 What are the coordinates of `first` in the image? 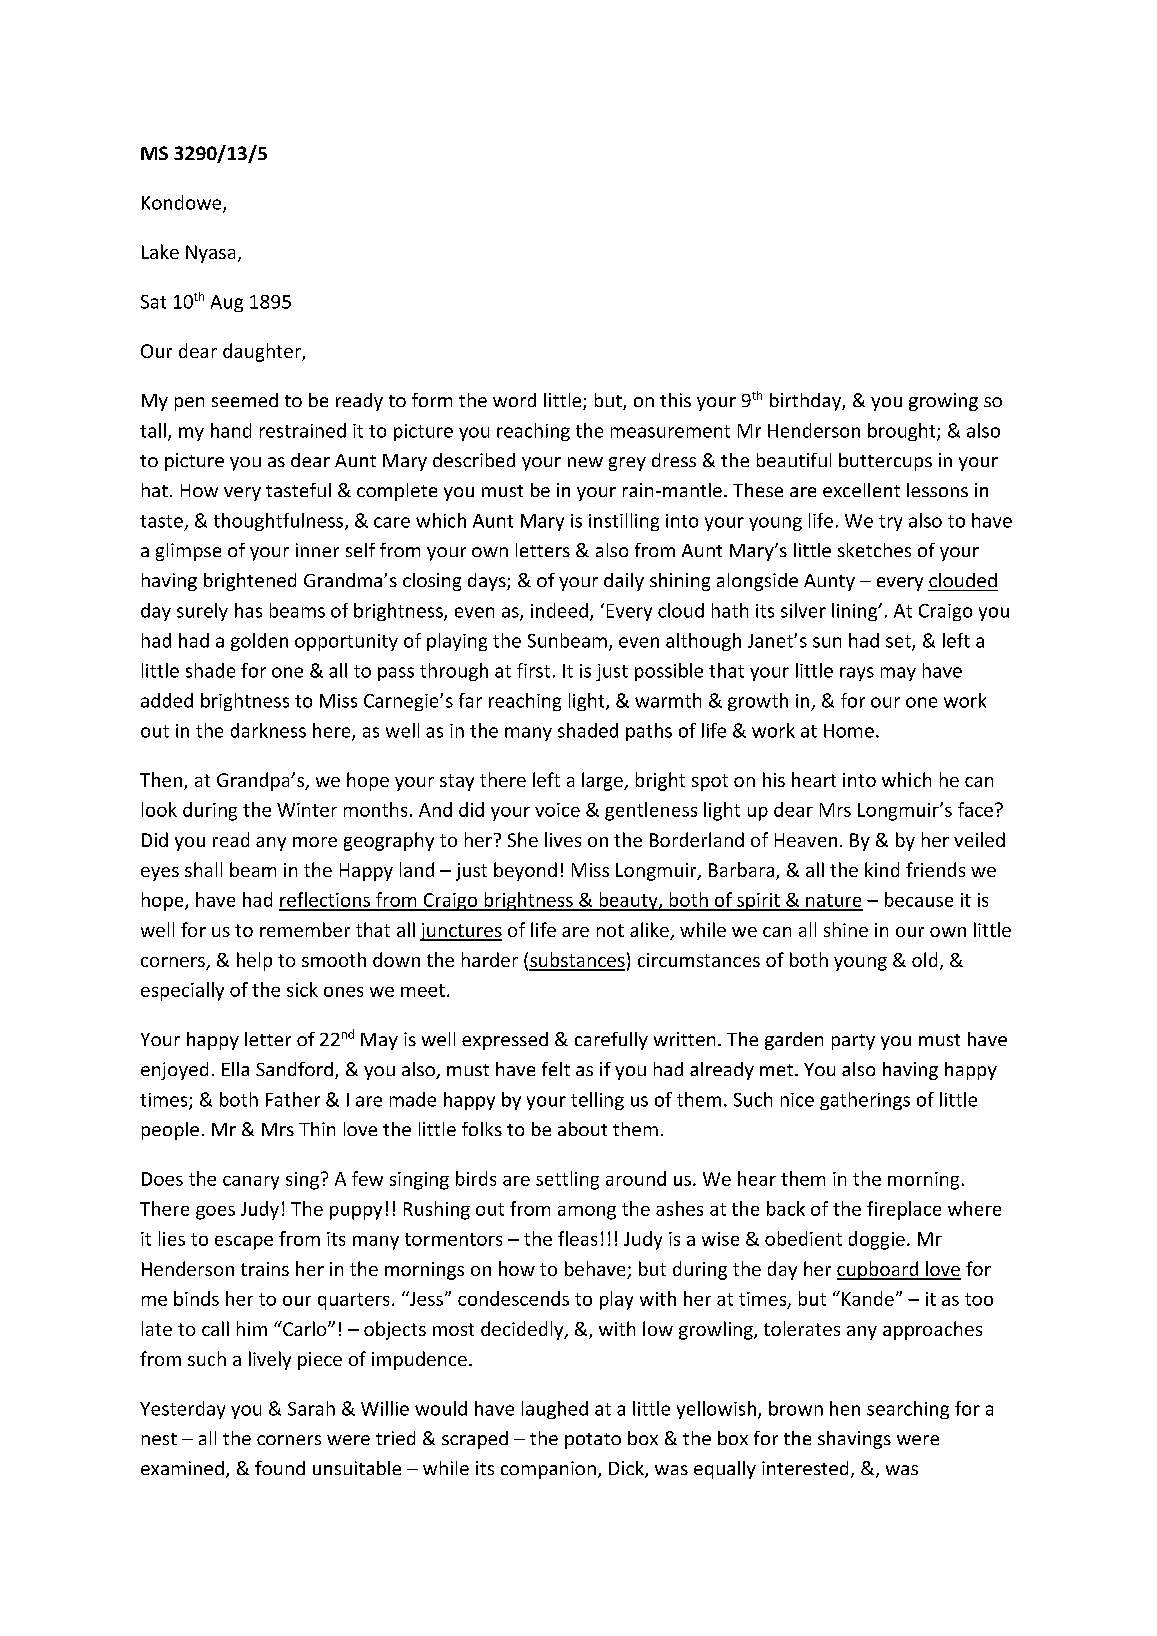 It's located at (533, 670).
